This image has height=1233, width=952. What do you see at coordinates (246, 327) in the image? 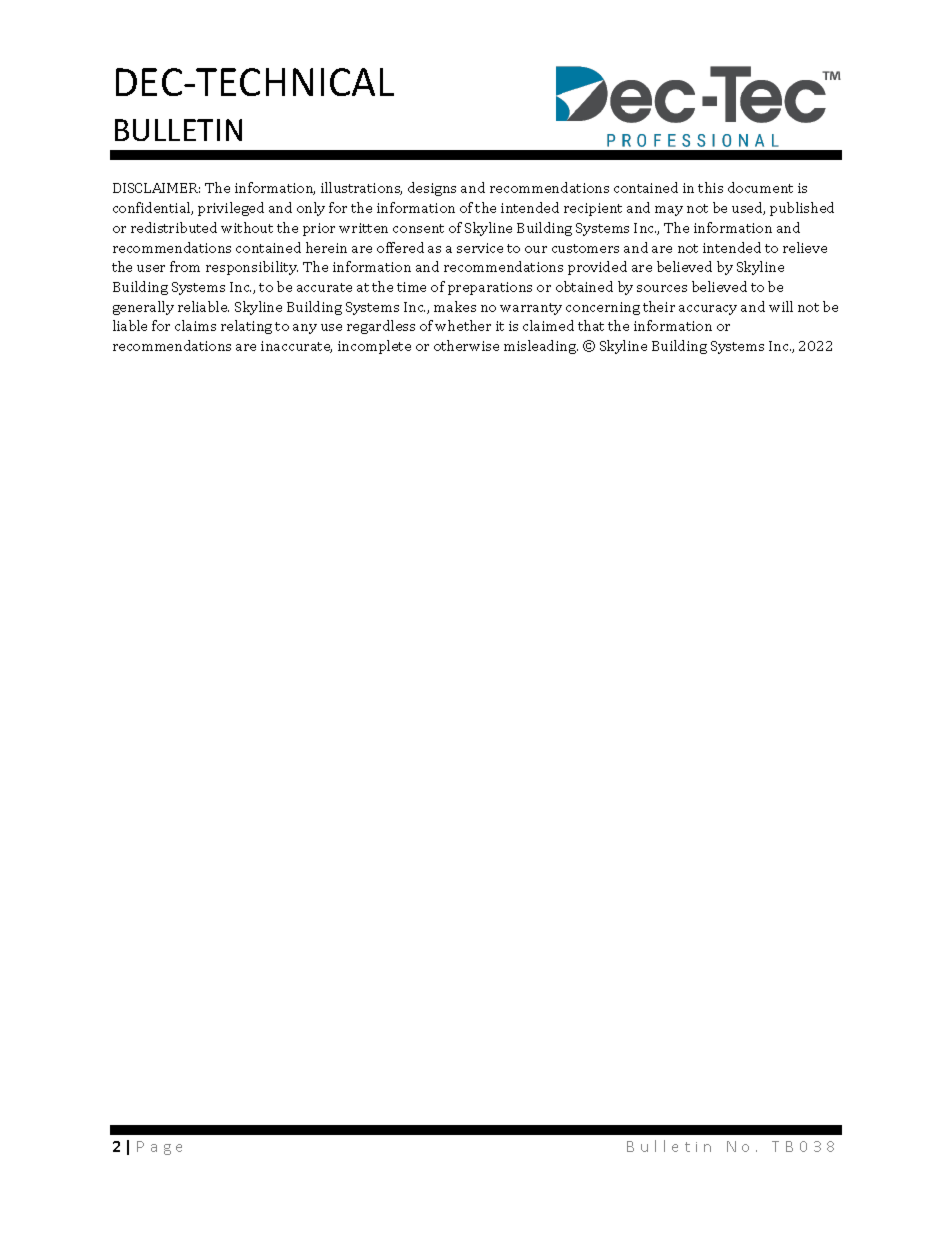
I see `relating` at bounding box center [246, 327].
